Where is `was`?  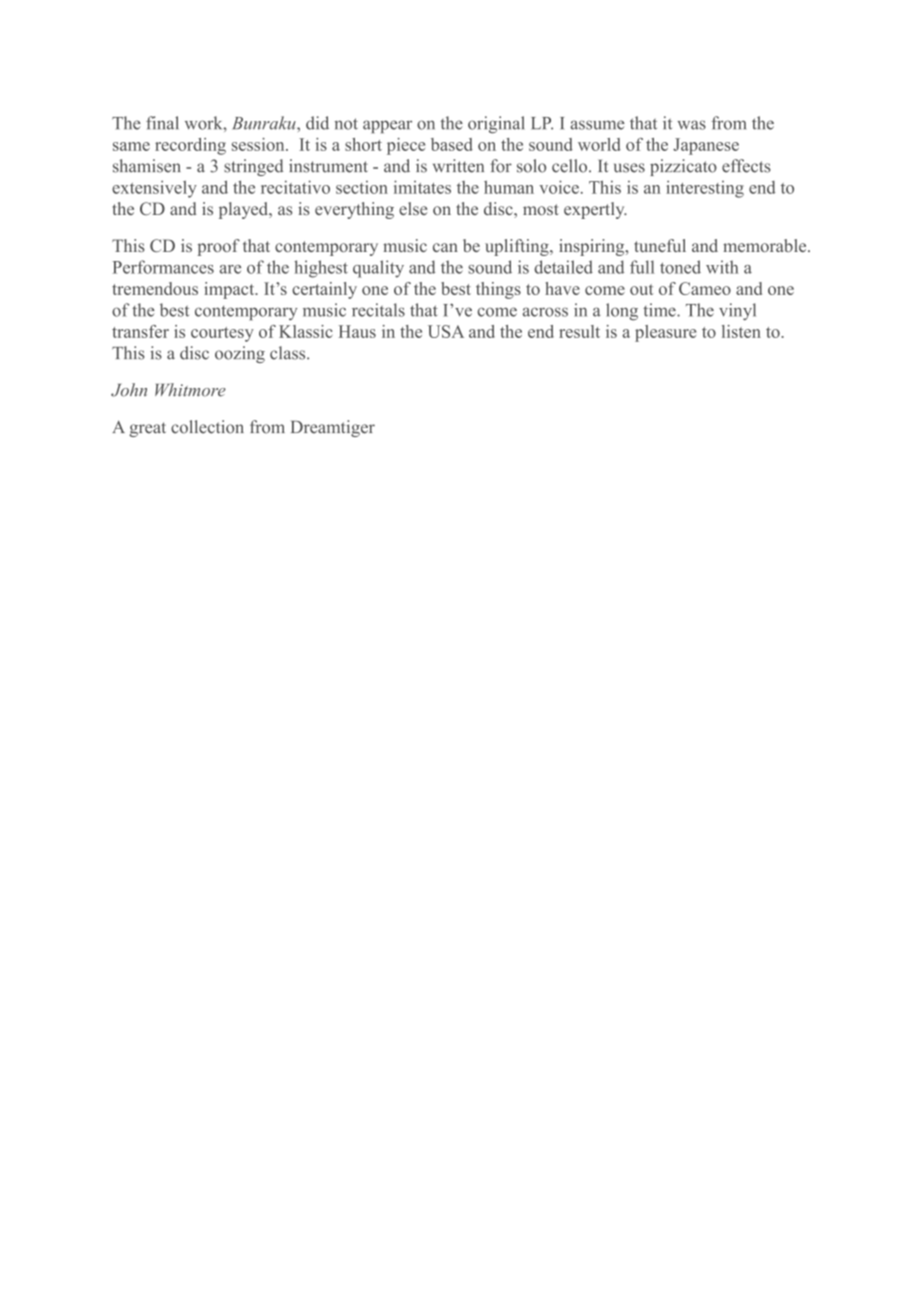
was is located at coordinates (691, 125).
